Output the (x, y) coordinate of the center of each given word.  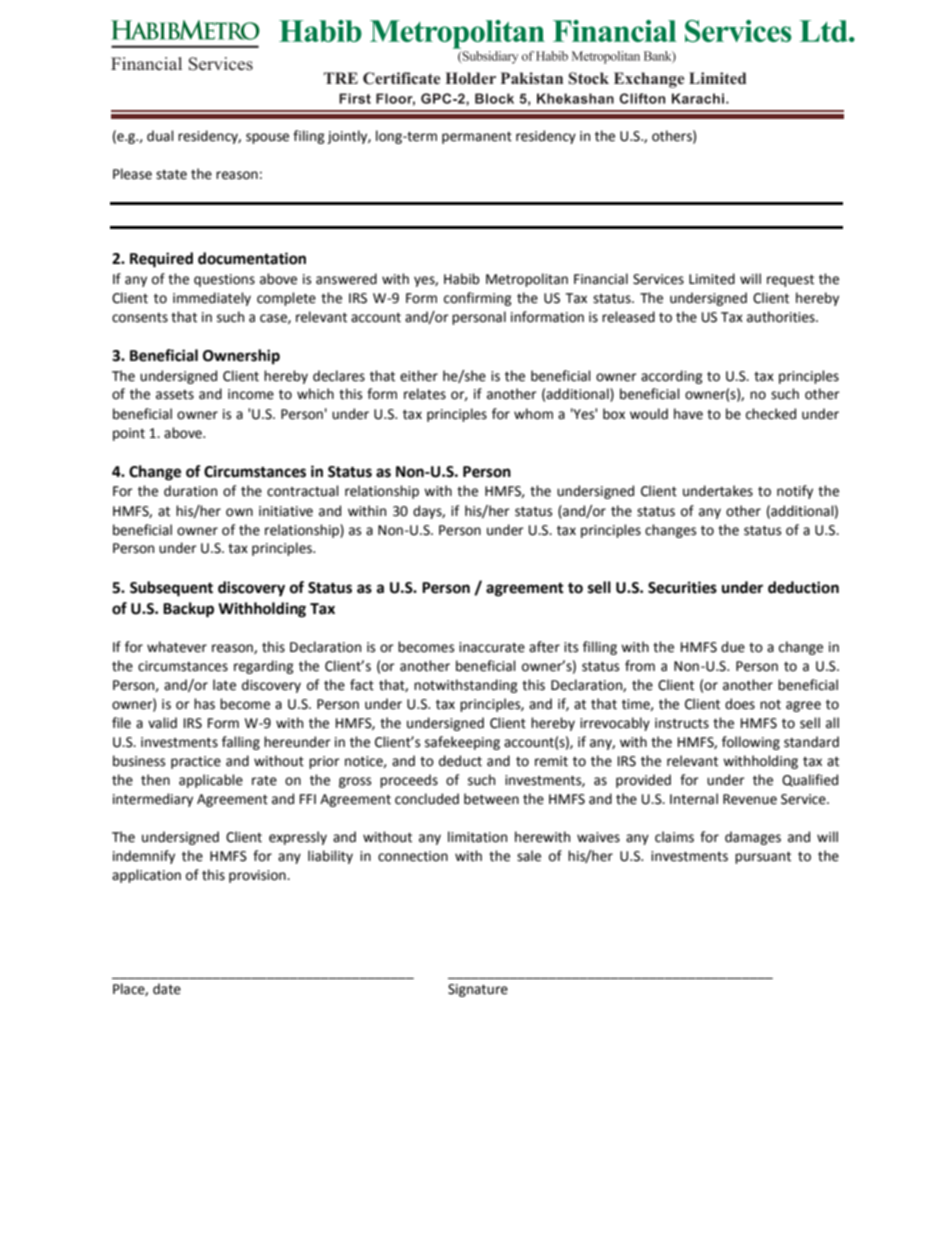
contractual (303, 491)
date (167, 989)
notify (795, 492)
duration (190, 491)
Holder (470, 78)
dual (160, 136)
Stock (588, 78)
